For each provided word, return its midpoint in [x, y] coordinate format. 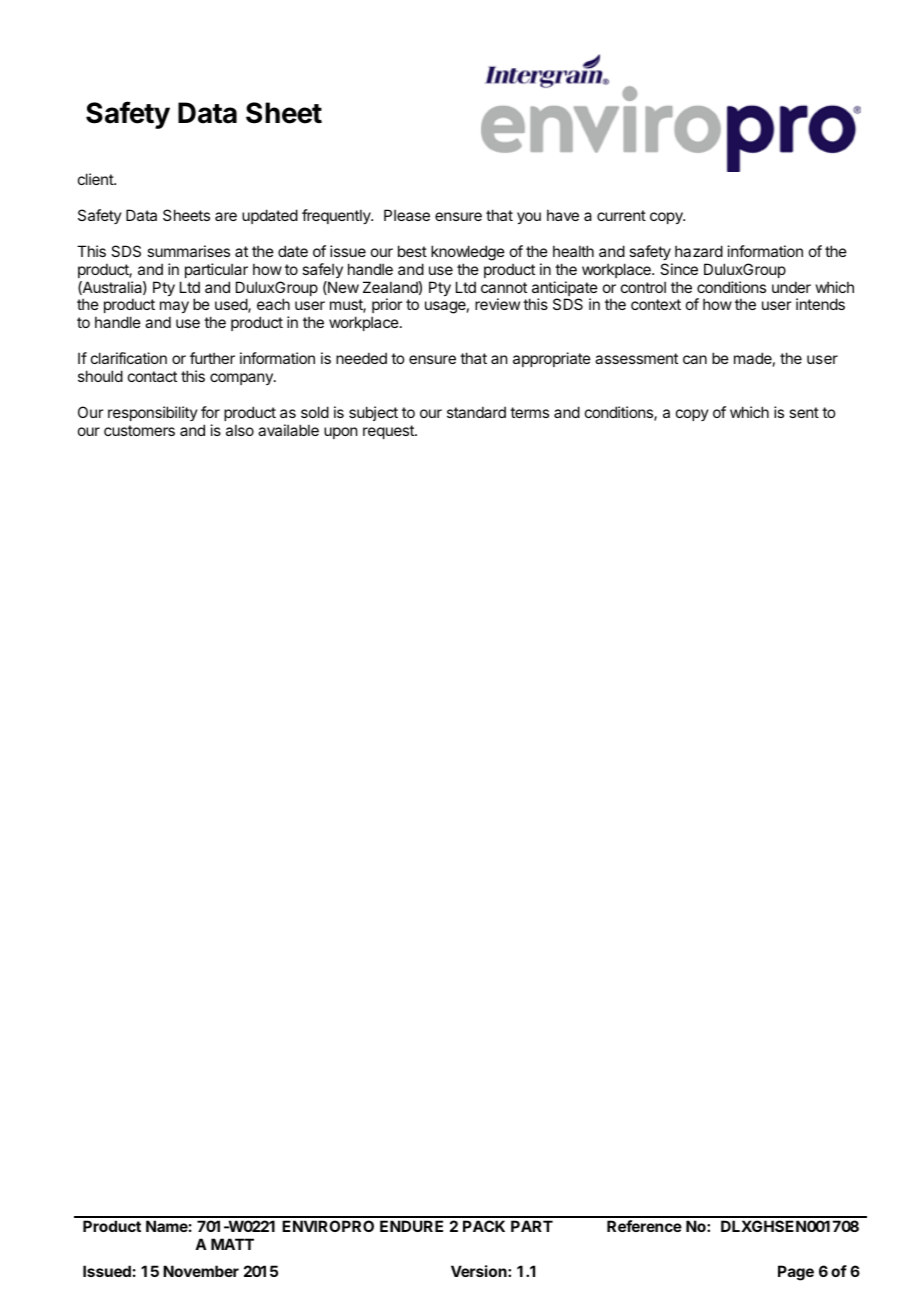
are [226, 216]
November [201, 1271]
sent [804, 412]
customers [139, 430]
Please [407, 215]
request [389, 432]
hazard [699, 251]
